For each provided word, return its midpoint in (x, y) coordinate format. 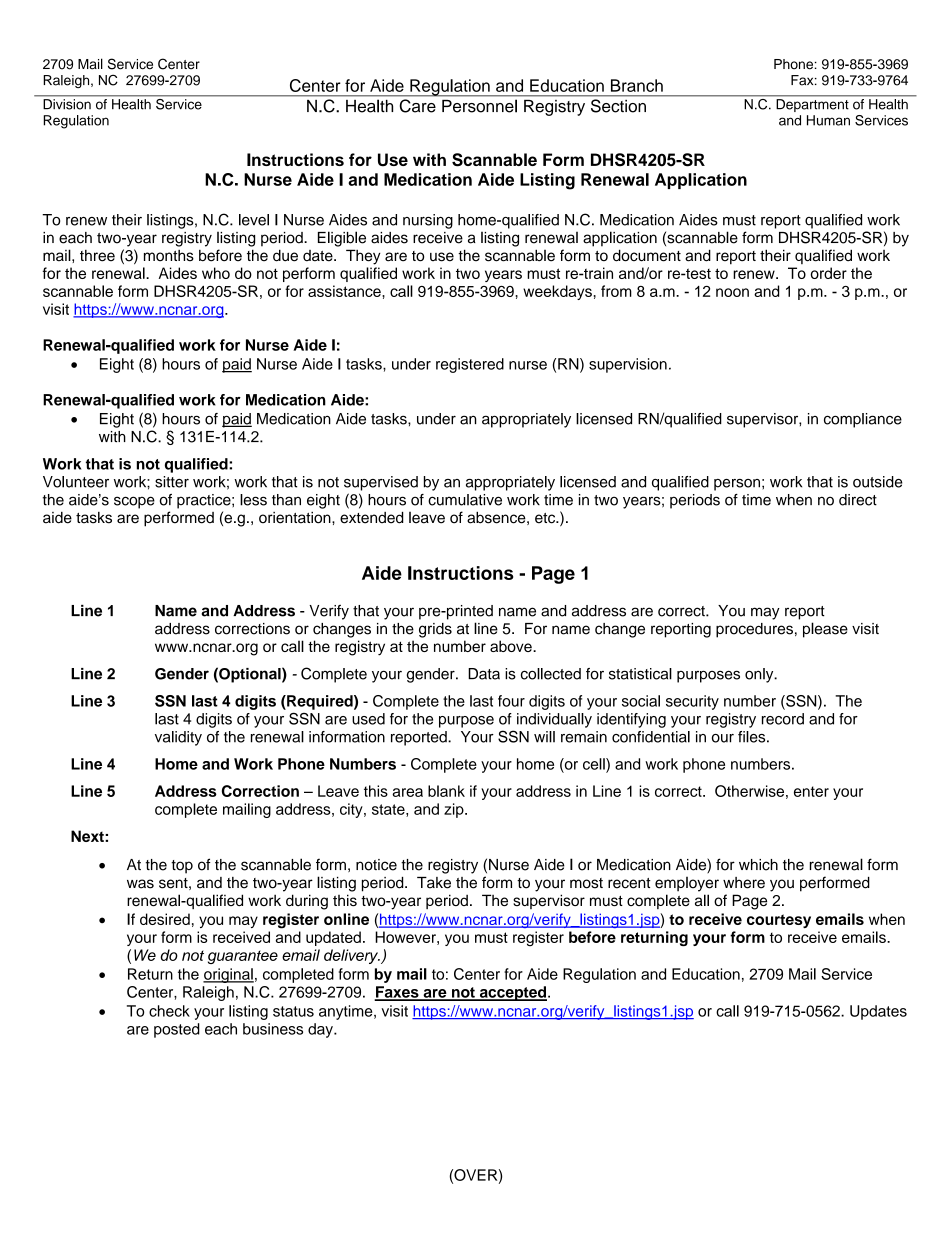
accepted (512, 993)
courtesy (779, 921)
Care (418, 106)
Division (67, 104)
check (169, 1011)
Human (828, 120)
